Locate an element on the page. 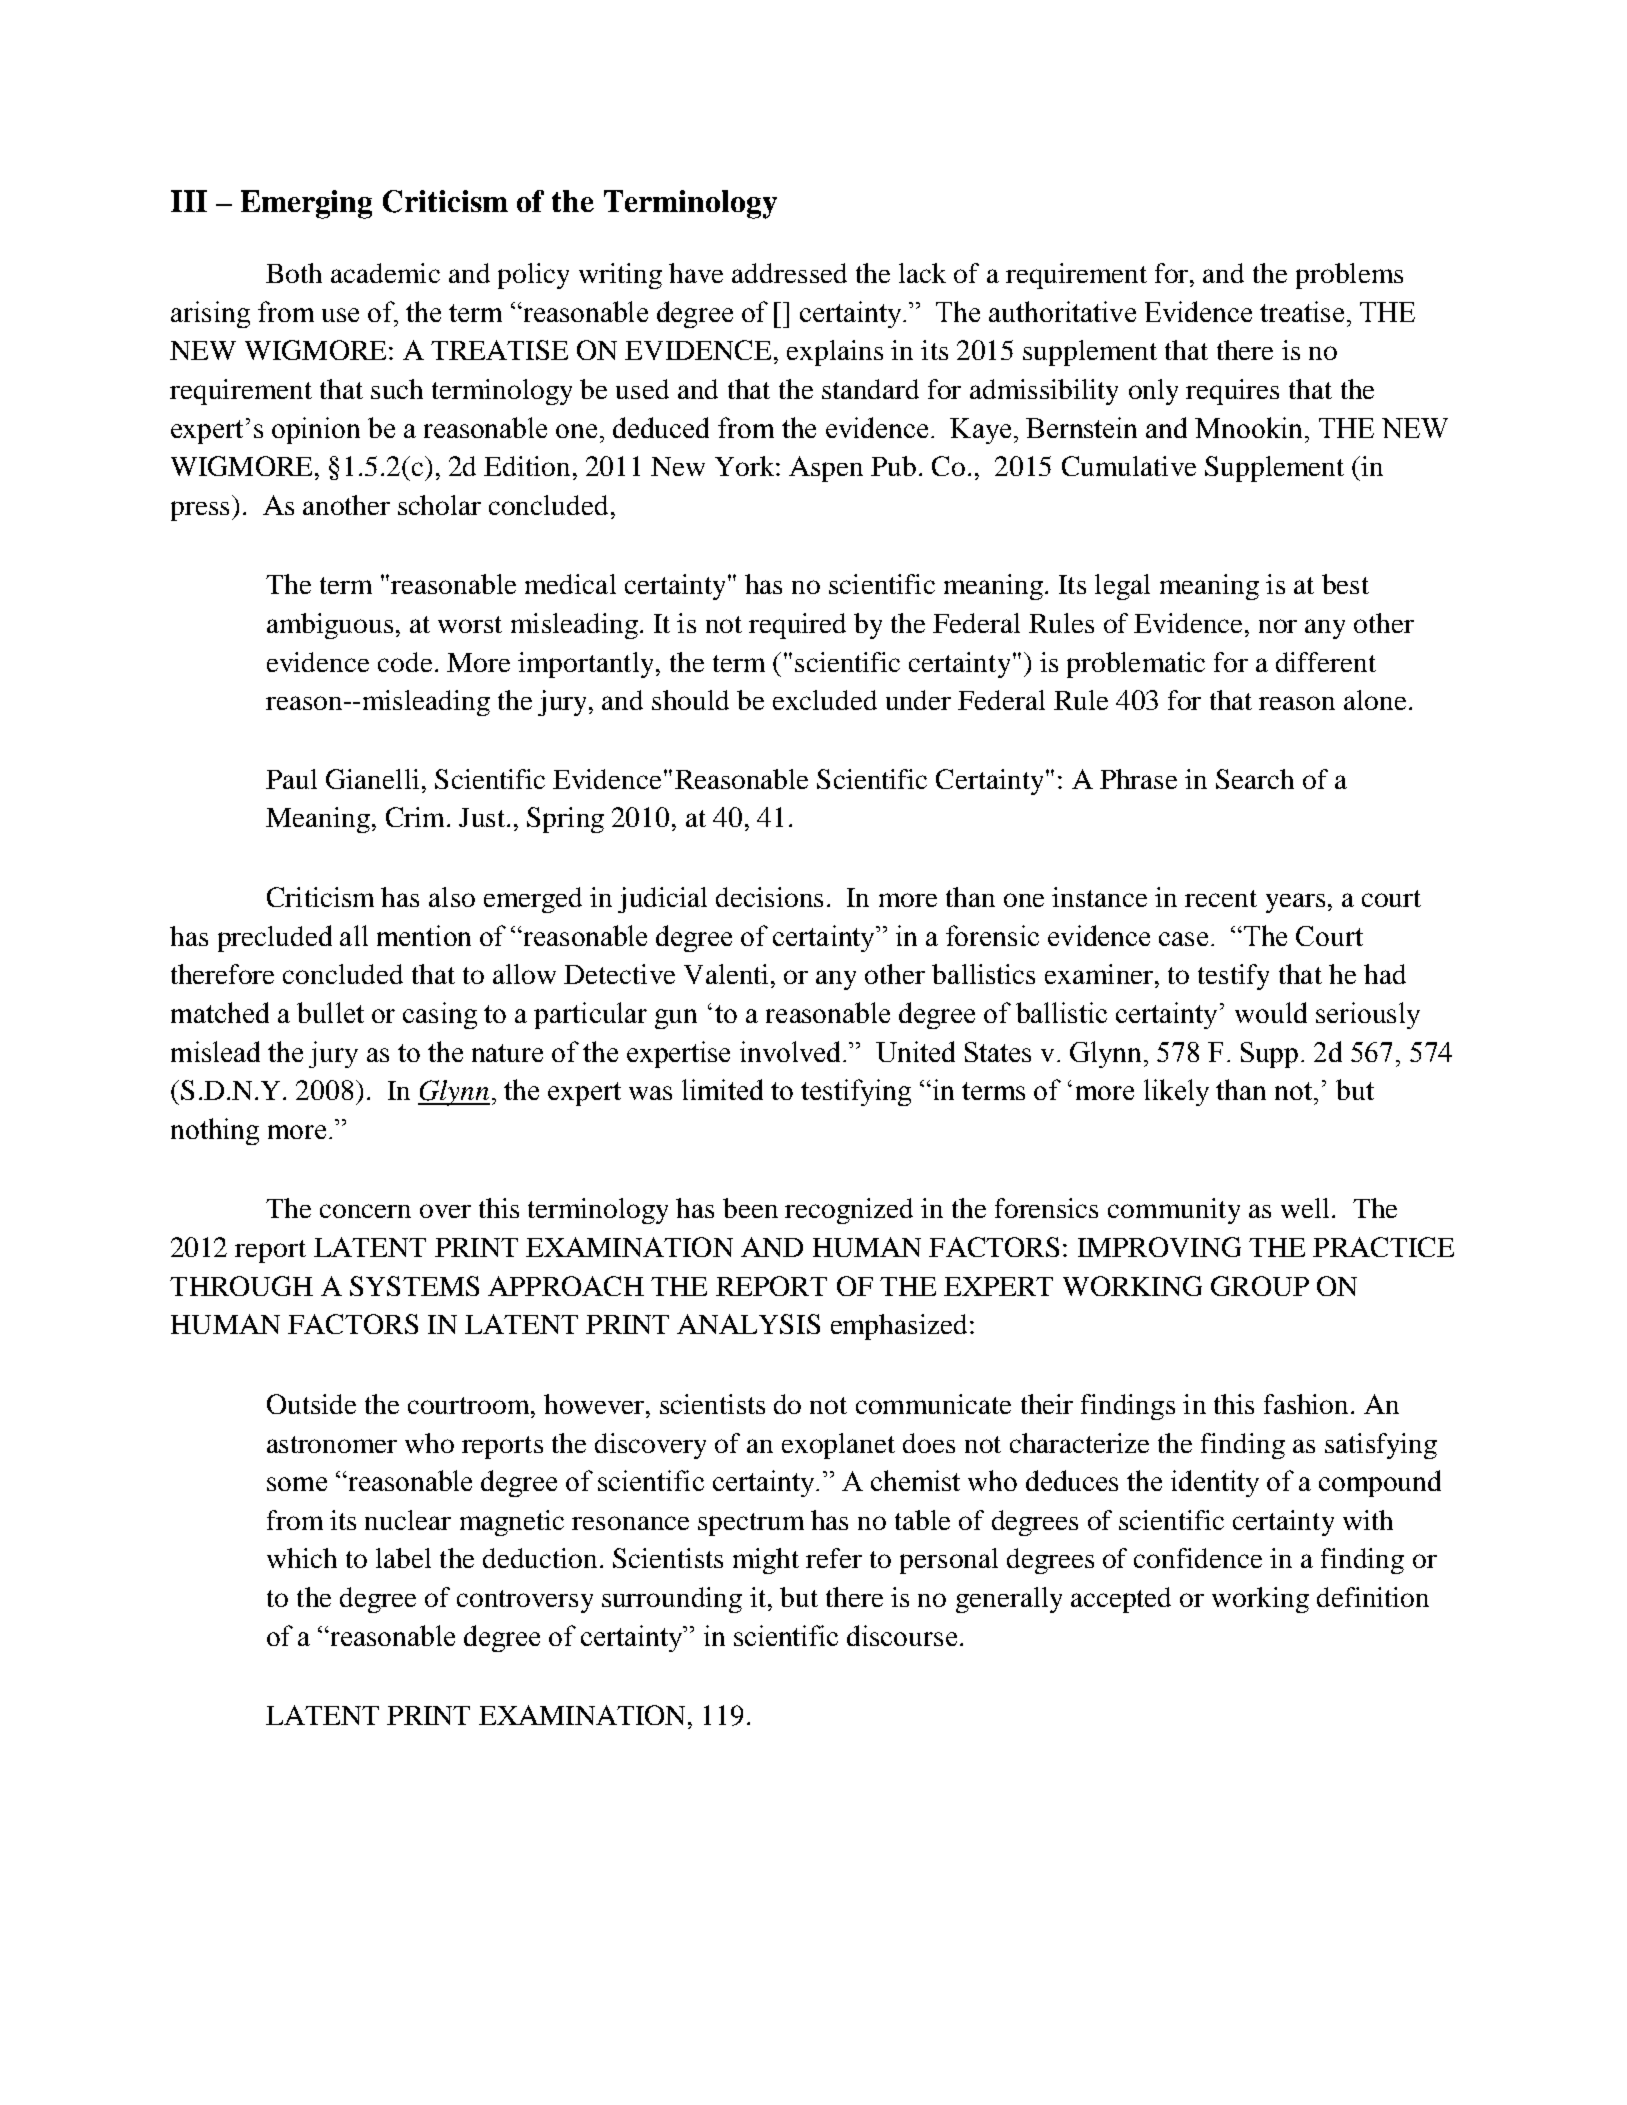  might is located at coordinates (766, 1561).
